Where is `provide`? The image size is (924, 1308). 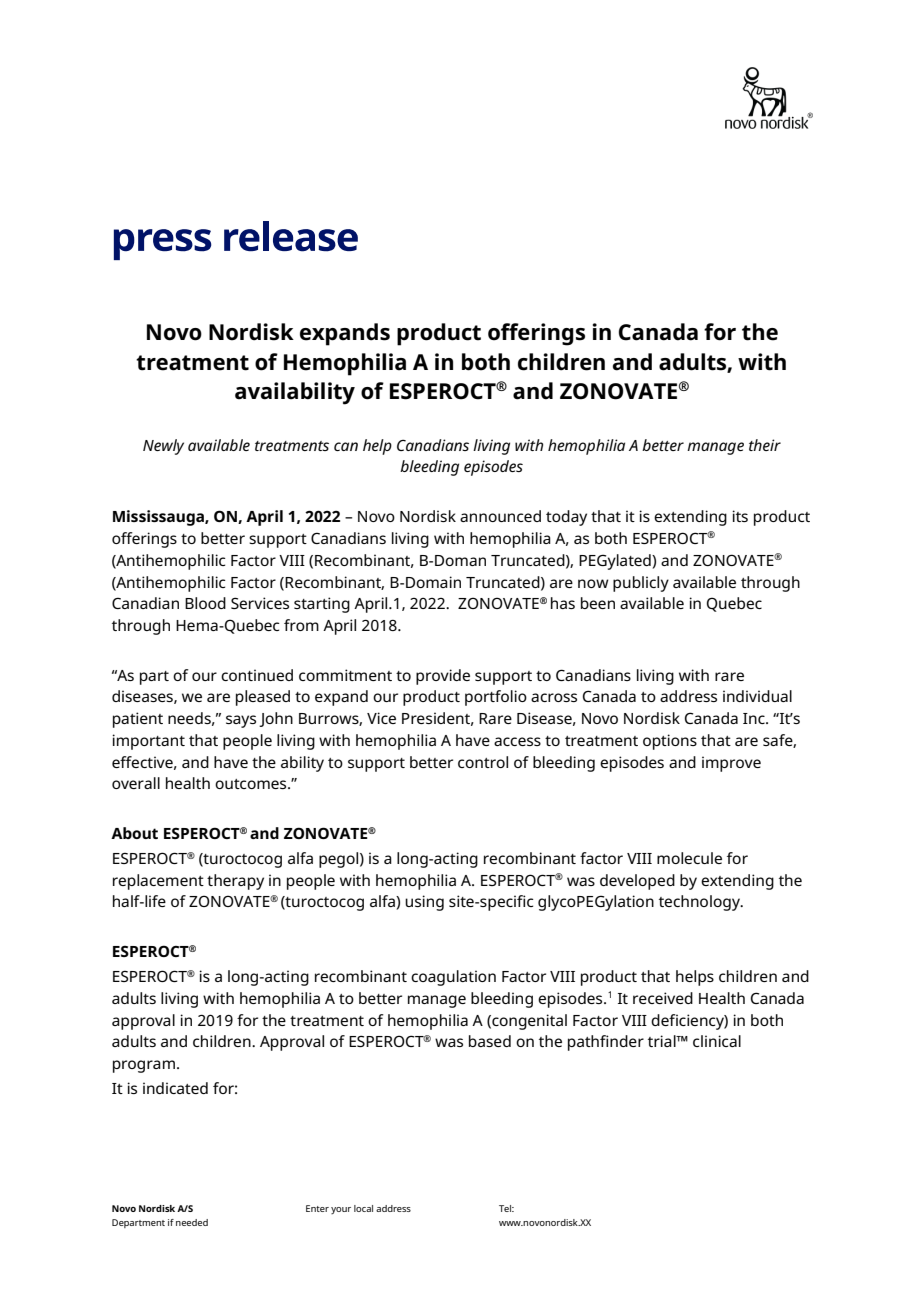 provide is located at coordinates (443, 677).
